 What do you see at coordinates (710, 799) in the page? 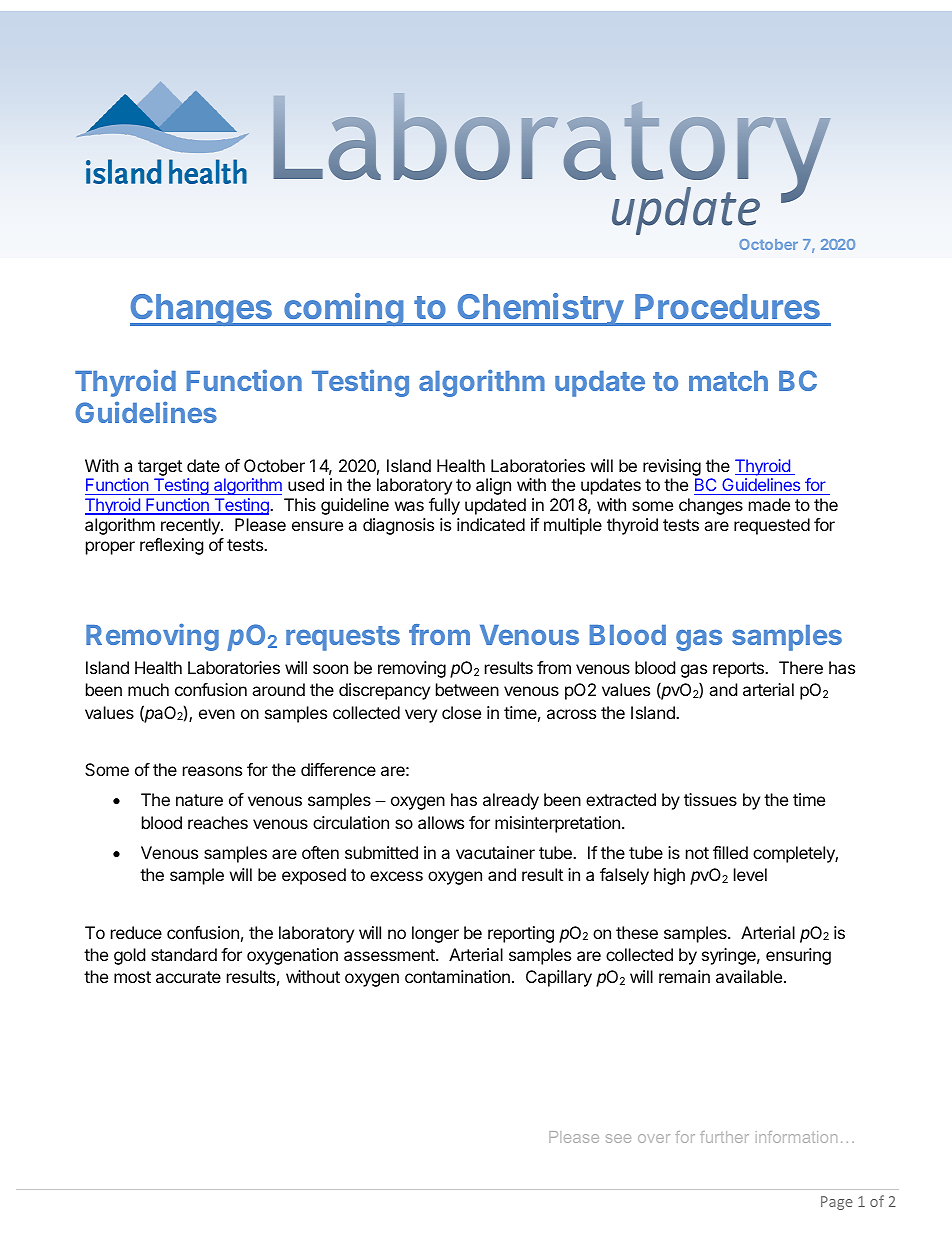
I see `tissues` at bounding box center [710, 799].
